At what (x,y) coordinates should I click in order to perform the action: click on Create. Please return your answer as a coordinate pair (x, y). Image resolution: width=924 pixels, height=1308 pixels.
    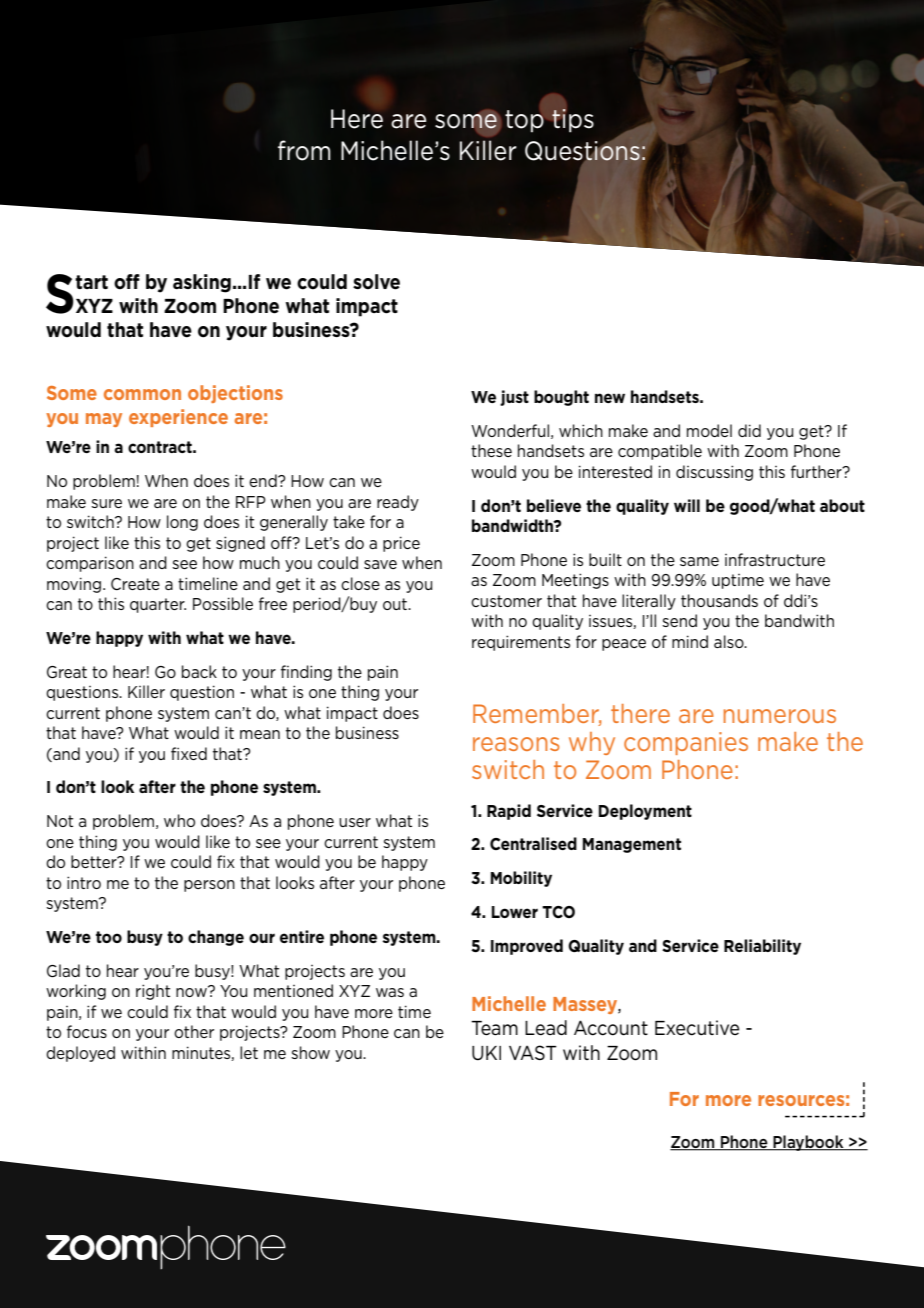
    Looking at the image, I should click on (135, 584).
